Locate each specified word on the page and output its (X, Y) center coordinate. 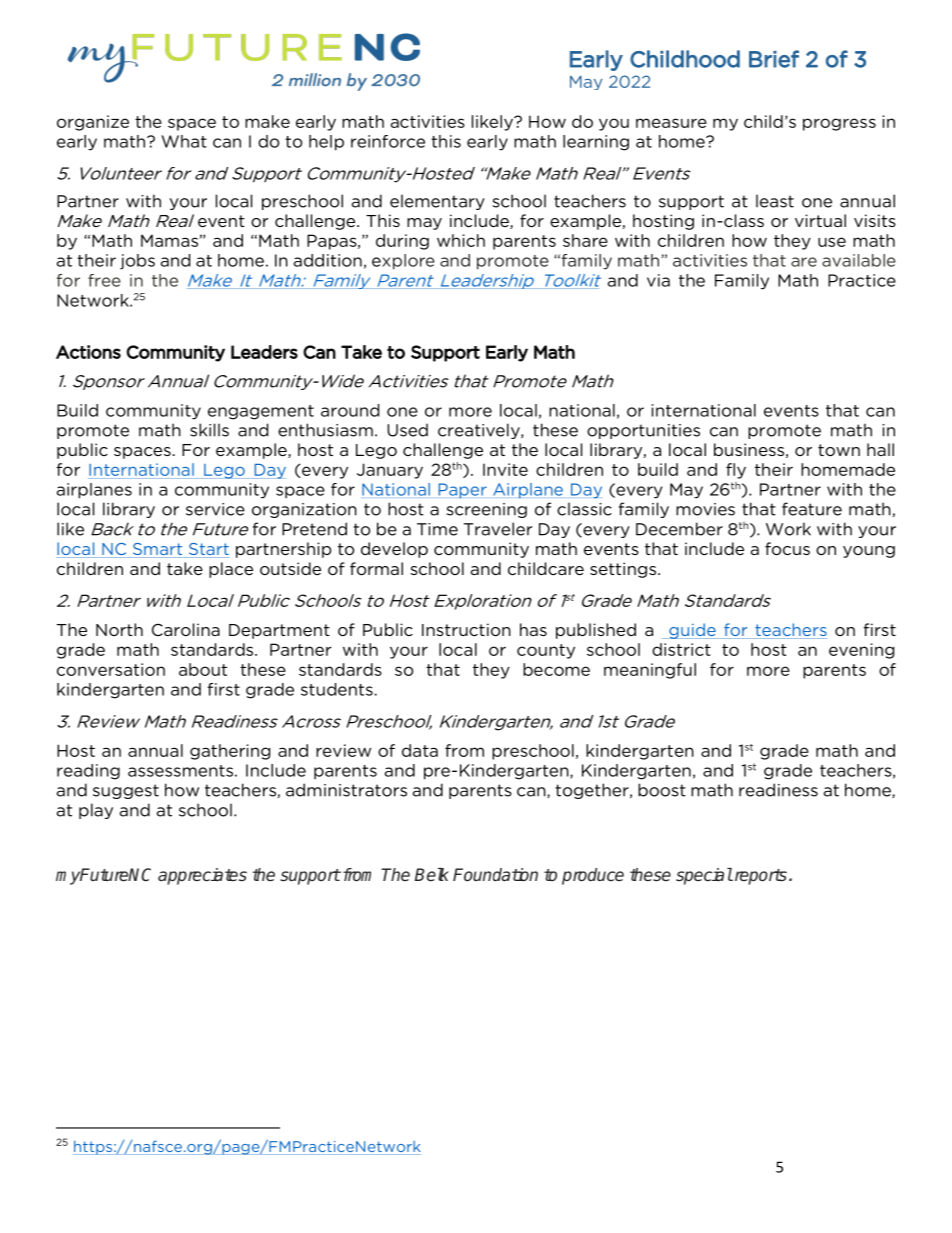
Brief (774, 59)
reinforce (388, 141)
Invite (505, 469)
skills (209, 430)
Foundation (495, 874)
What (184, 141)
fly (736, 471)
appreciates (202, 876)
